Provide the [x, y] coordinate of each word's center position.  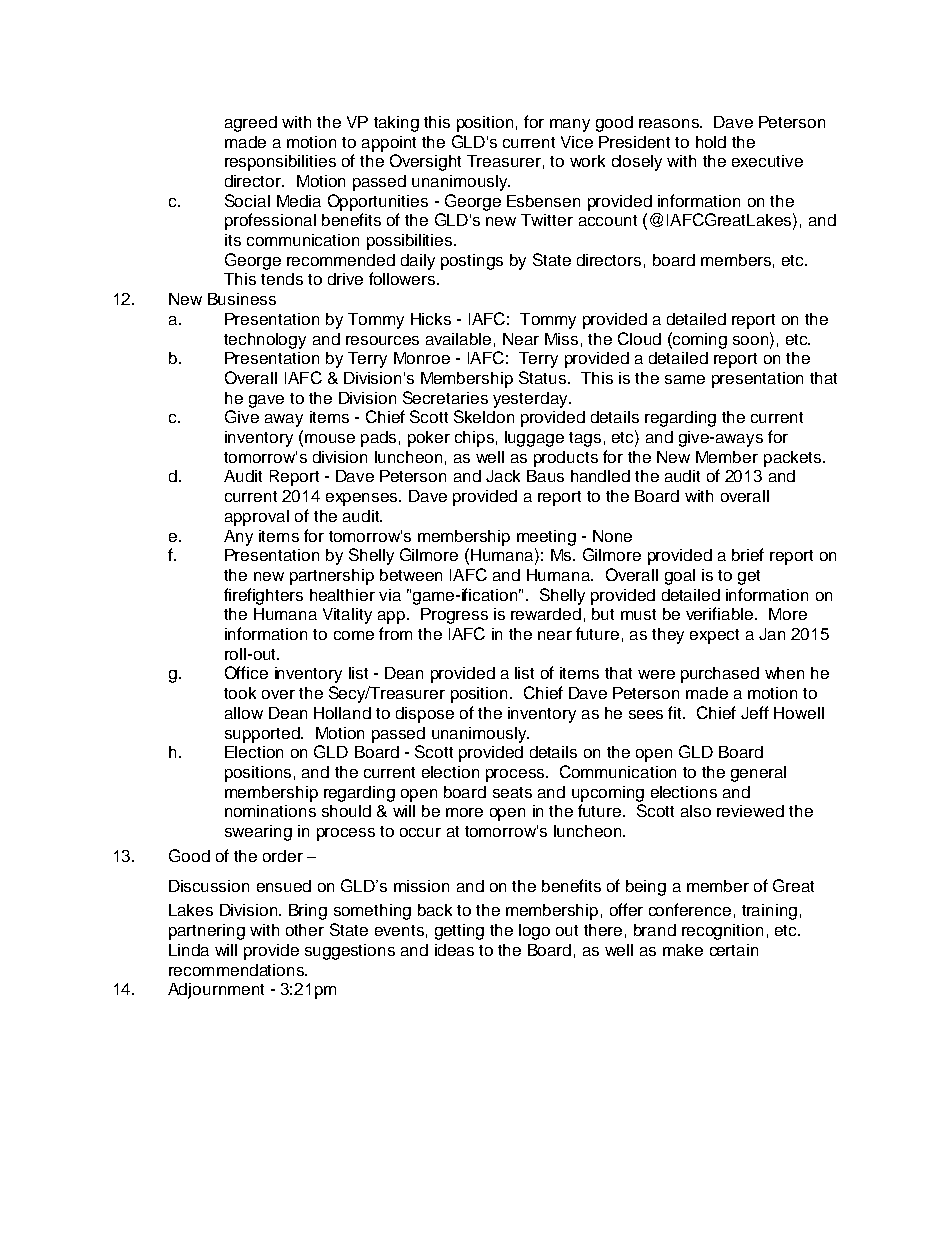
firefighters [263, 596]
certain [734, 950]
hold [711, 142]
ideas [454, 950]
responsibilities [280, 163]
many [570, 125]
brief [748, 554]
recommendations [237, 970]
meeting [546, 538]
